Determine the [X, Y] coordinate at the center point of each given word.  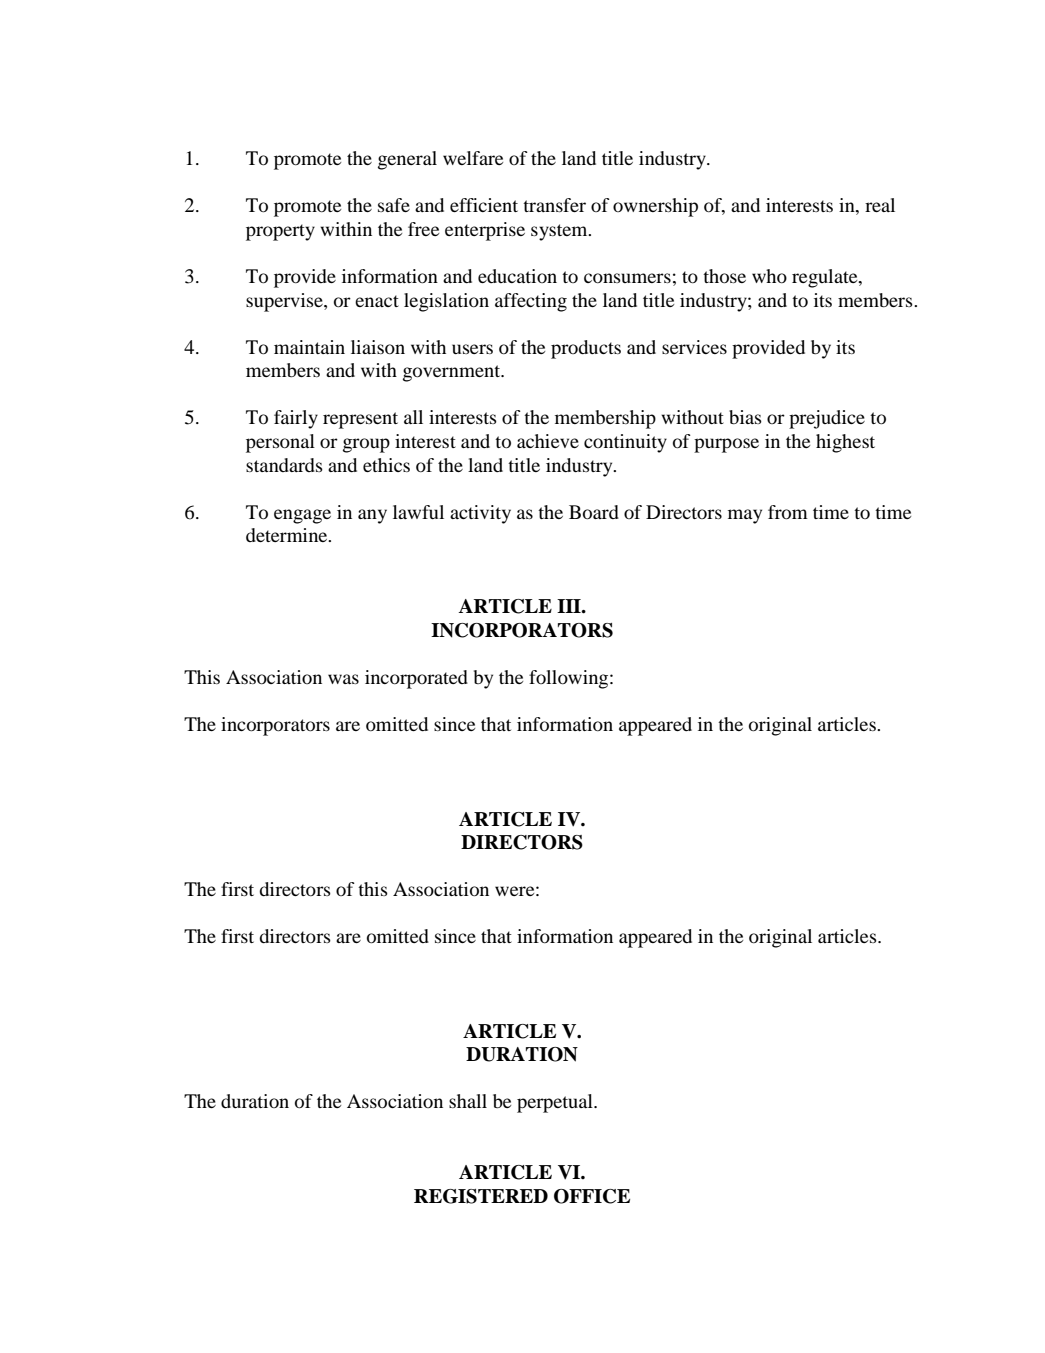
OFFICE [592, 1196]
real [880, 205]
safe [394, 205]
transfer [554, 205]
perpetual [556, 1103]
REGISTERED [481, 1196]
